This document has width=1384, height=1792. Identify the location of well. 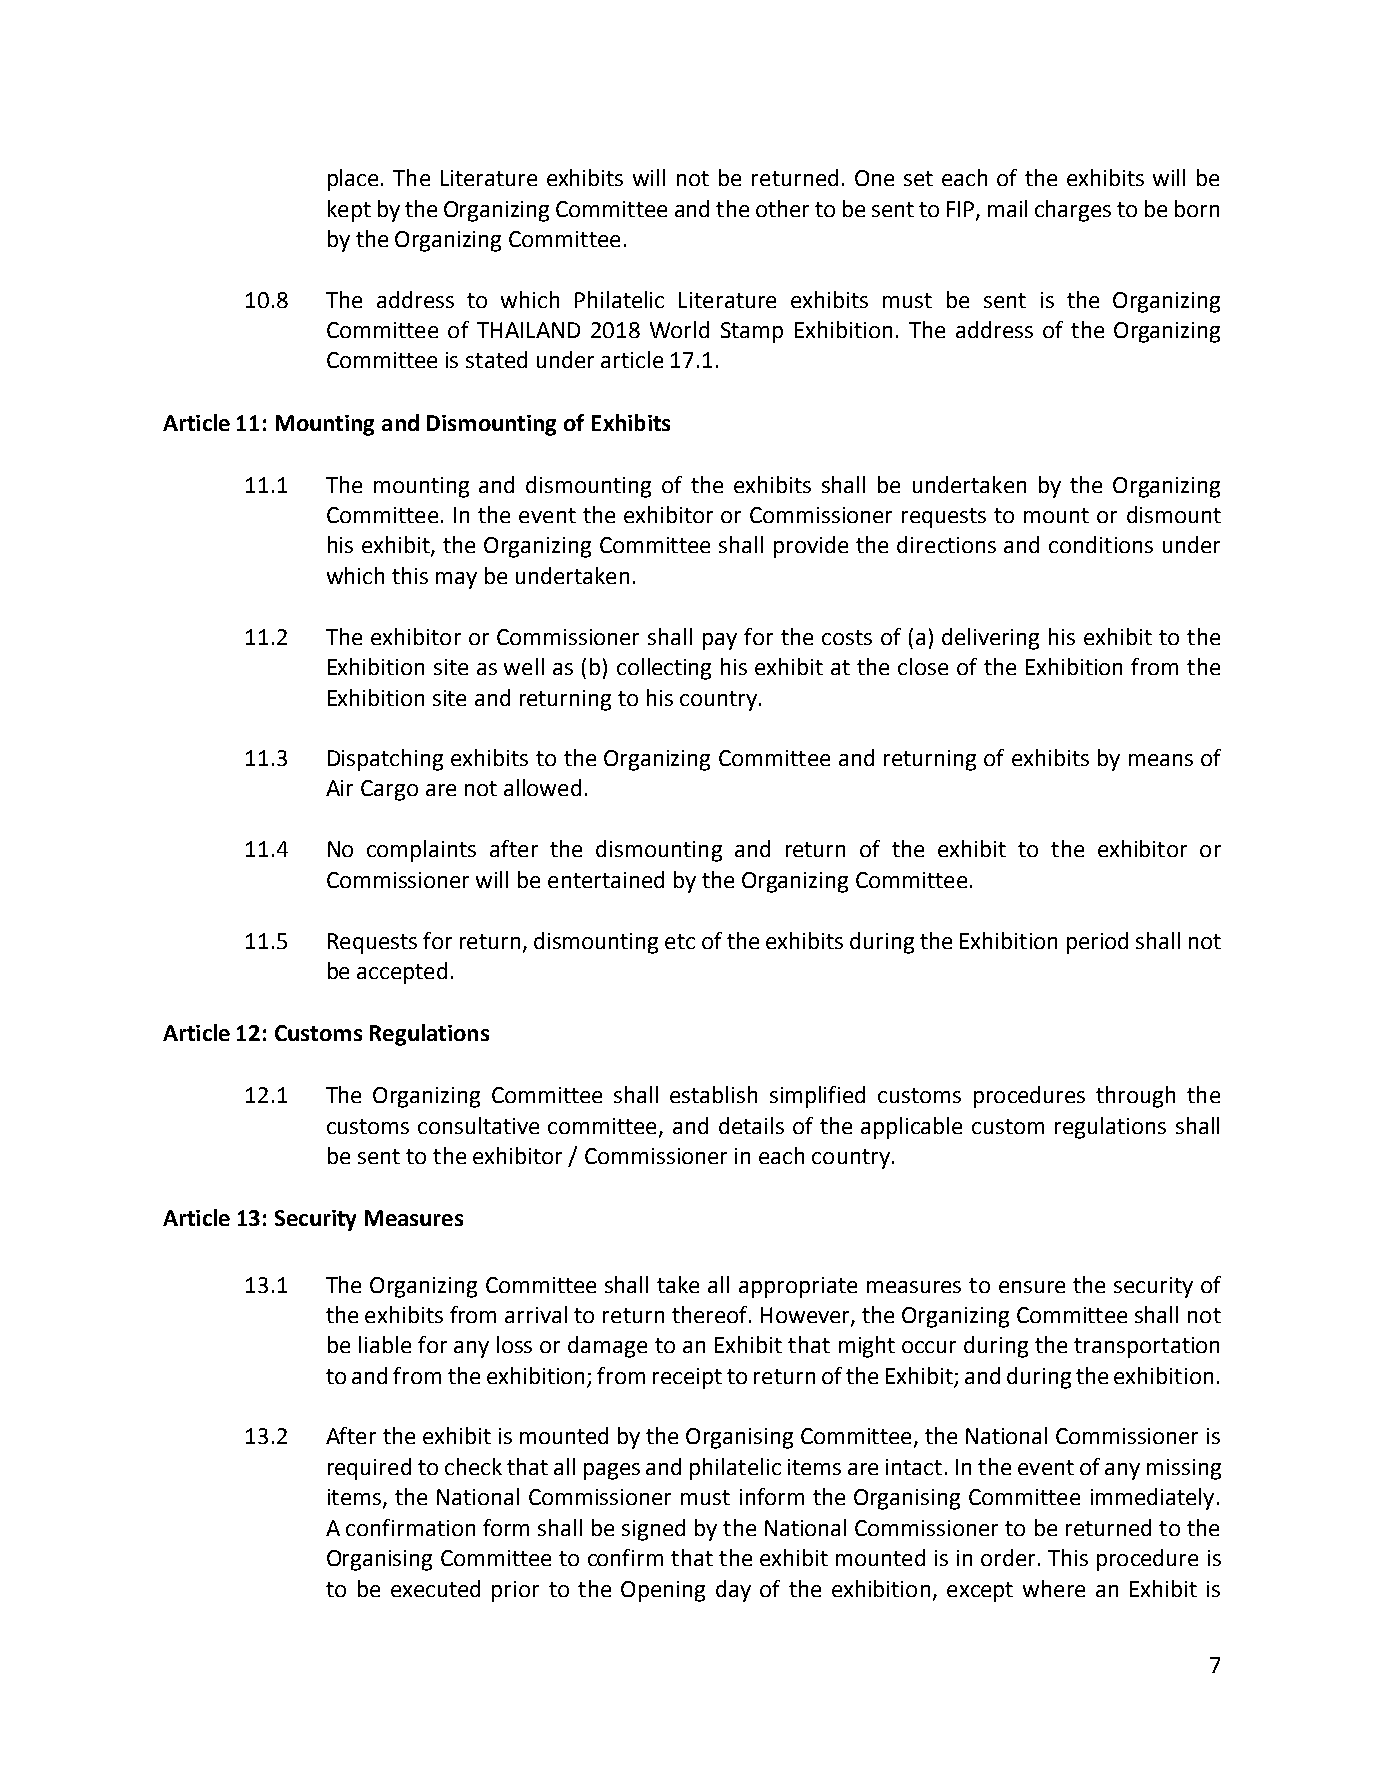
(524, 666).
